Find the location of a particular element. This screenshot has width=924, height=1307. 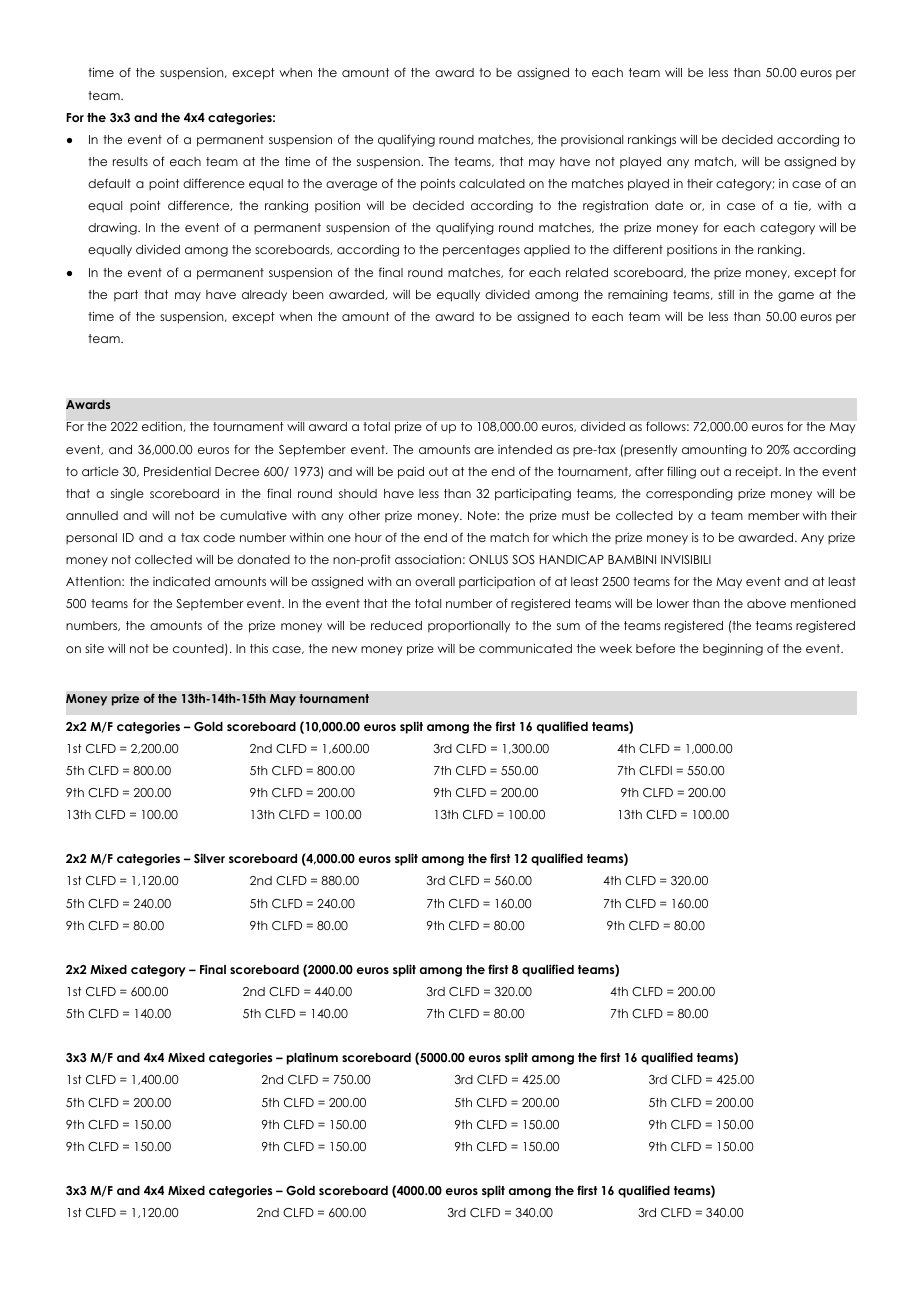

Silver is located at coordinates (209, 858).
